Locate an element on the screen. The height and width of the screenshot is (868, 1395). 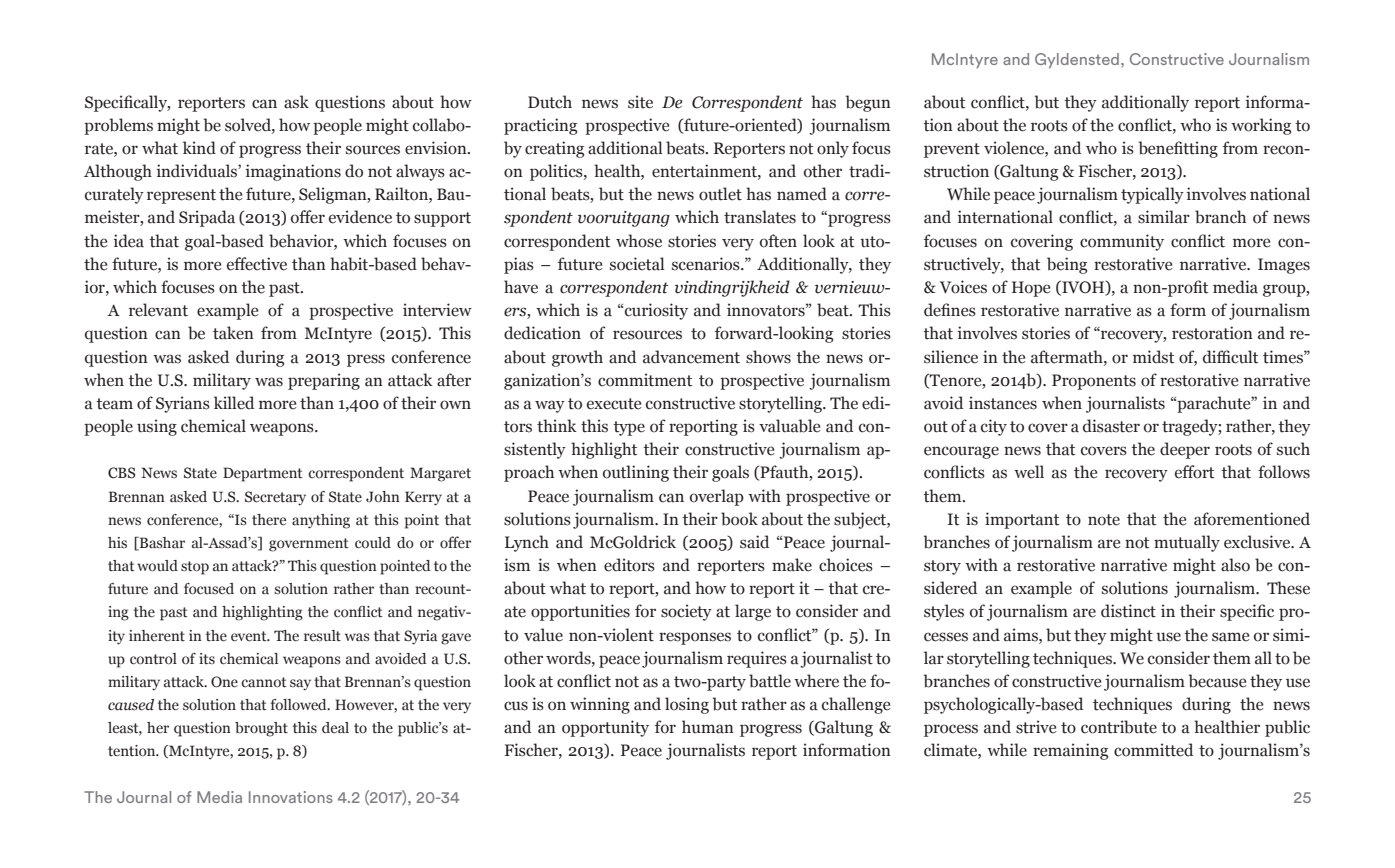
benefitting is located at coordinates (1178, 149).
